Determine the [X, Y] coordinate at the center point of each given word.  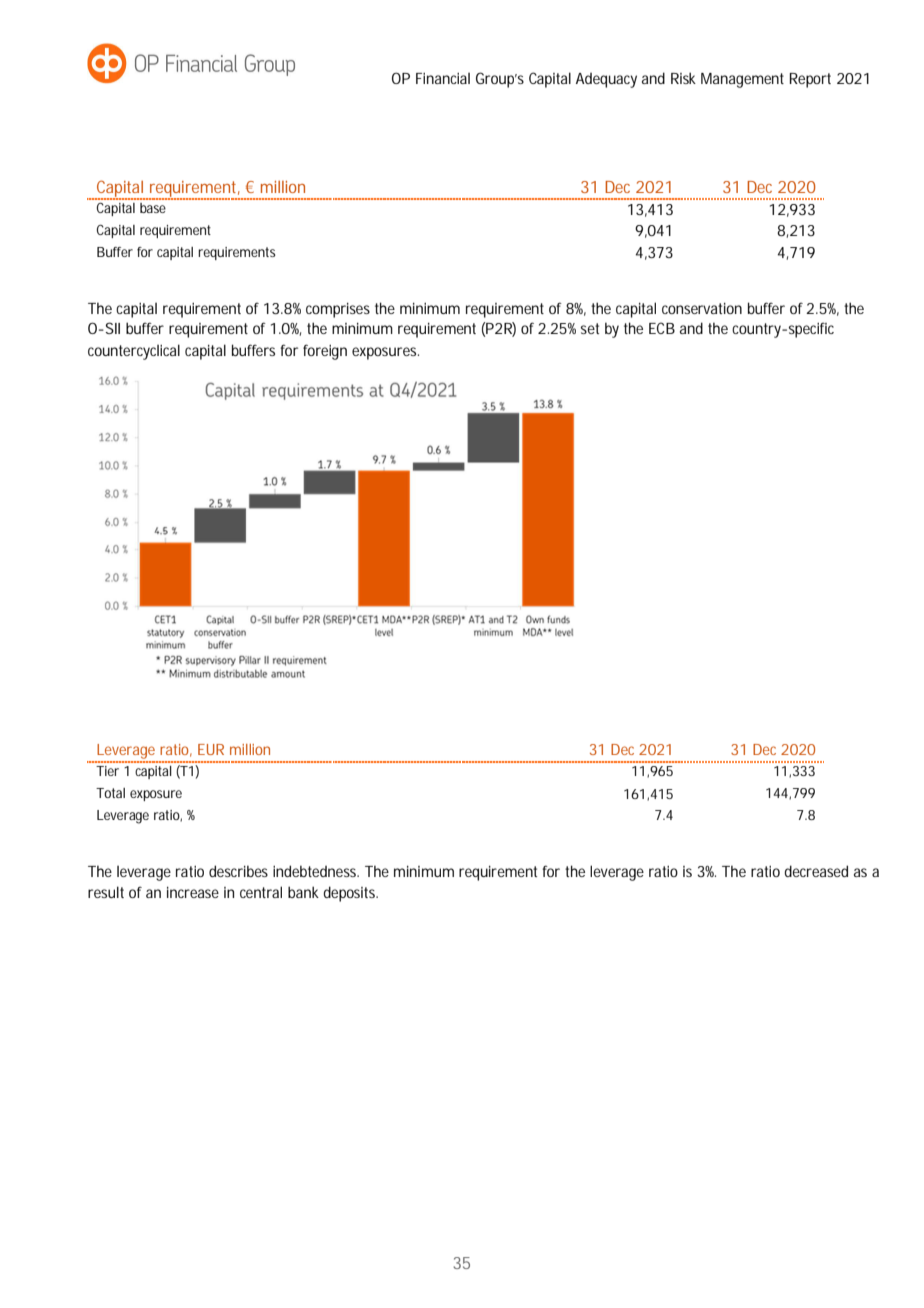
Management [742, 80]
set [590, 328]
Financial [443, 78]
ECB [662, 328]
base [153, 208]
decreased [816, 871]
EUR [211, 749]
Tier [107, 771]
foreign [325, 352]
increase [193, 892]
